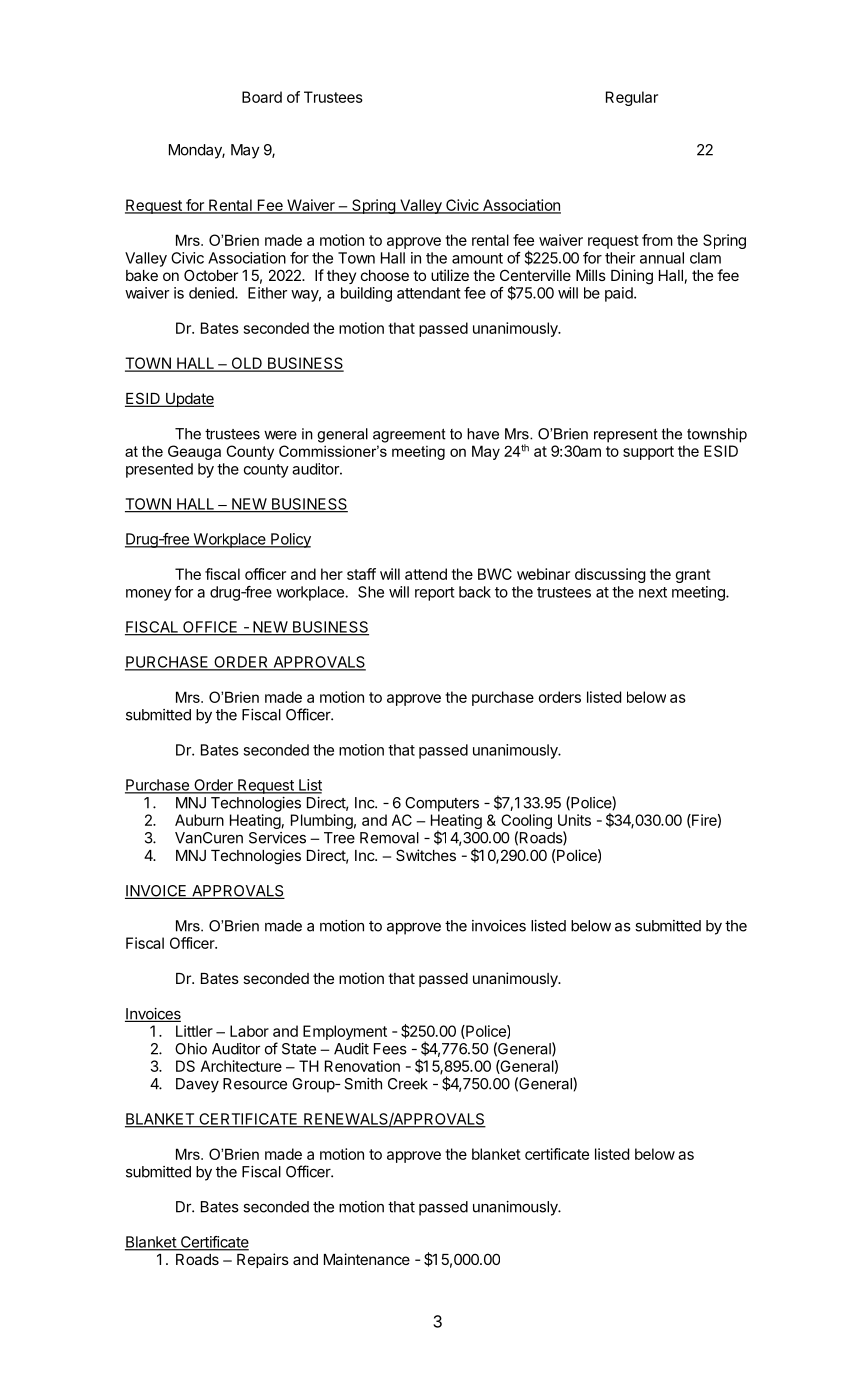 The image size is (849, 1400). Describe the element at coordinates (263, 1260) in the image. I see `Repairs` at that location.
